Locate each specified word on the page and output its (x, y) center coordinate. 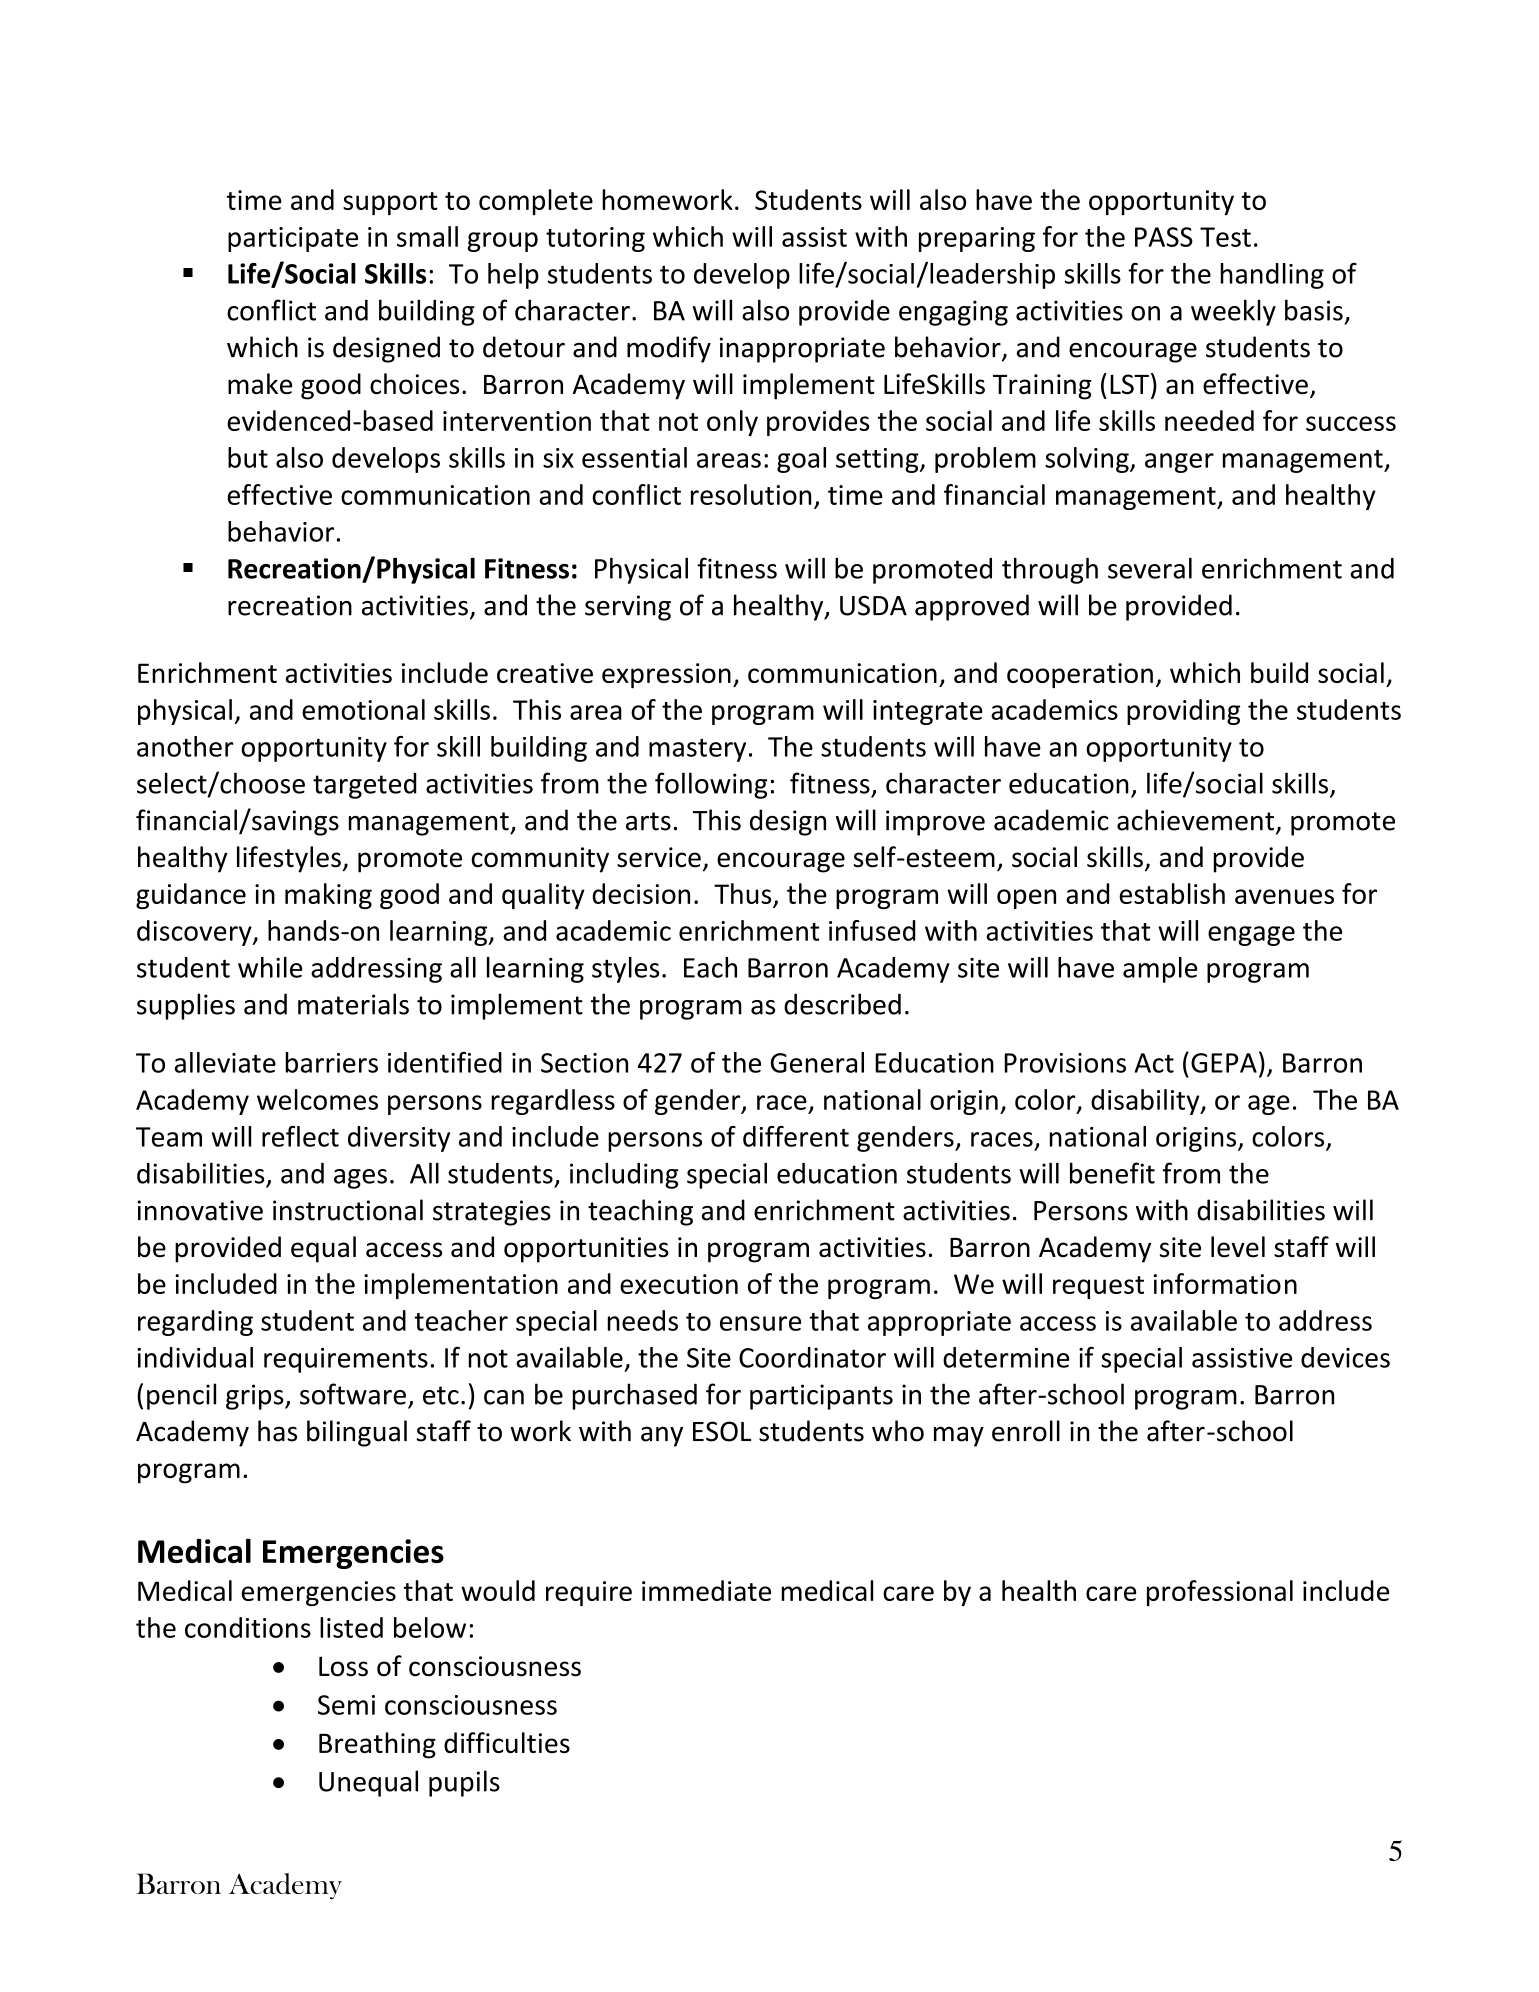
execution (679, 1284)
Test (1225, 237)
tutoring (595, 239)
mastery (697, 750)
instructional (348, 1210)
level (1238, 1247)
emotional (363, 709)
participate (293, 239)
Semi (346, 1705)
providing (1183, 712)
